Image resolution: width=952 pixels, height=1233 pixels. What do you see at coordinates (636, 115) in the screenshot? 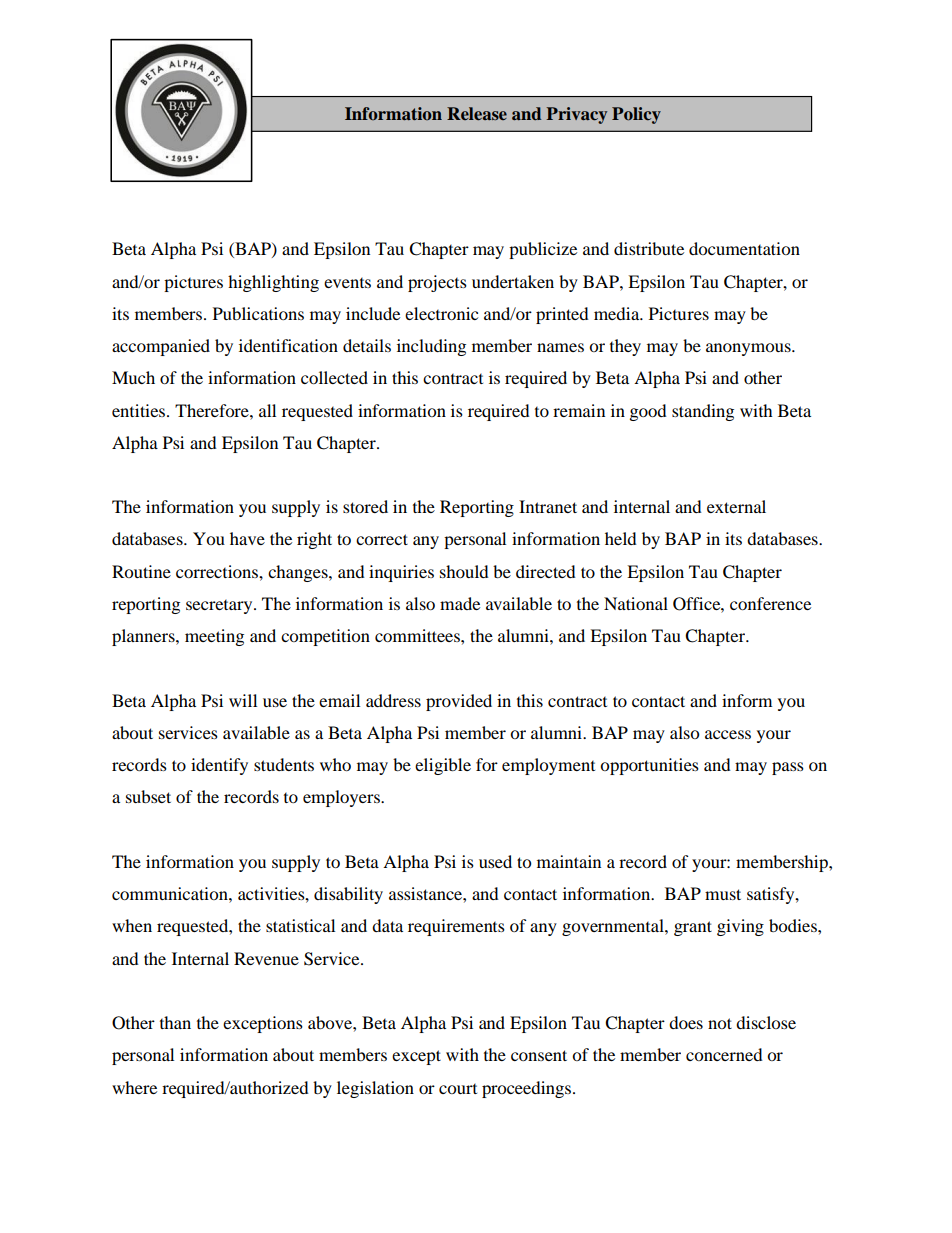
I see `Policy` at bounding box center [636, 115].
